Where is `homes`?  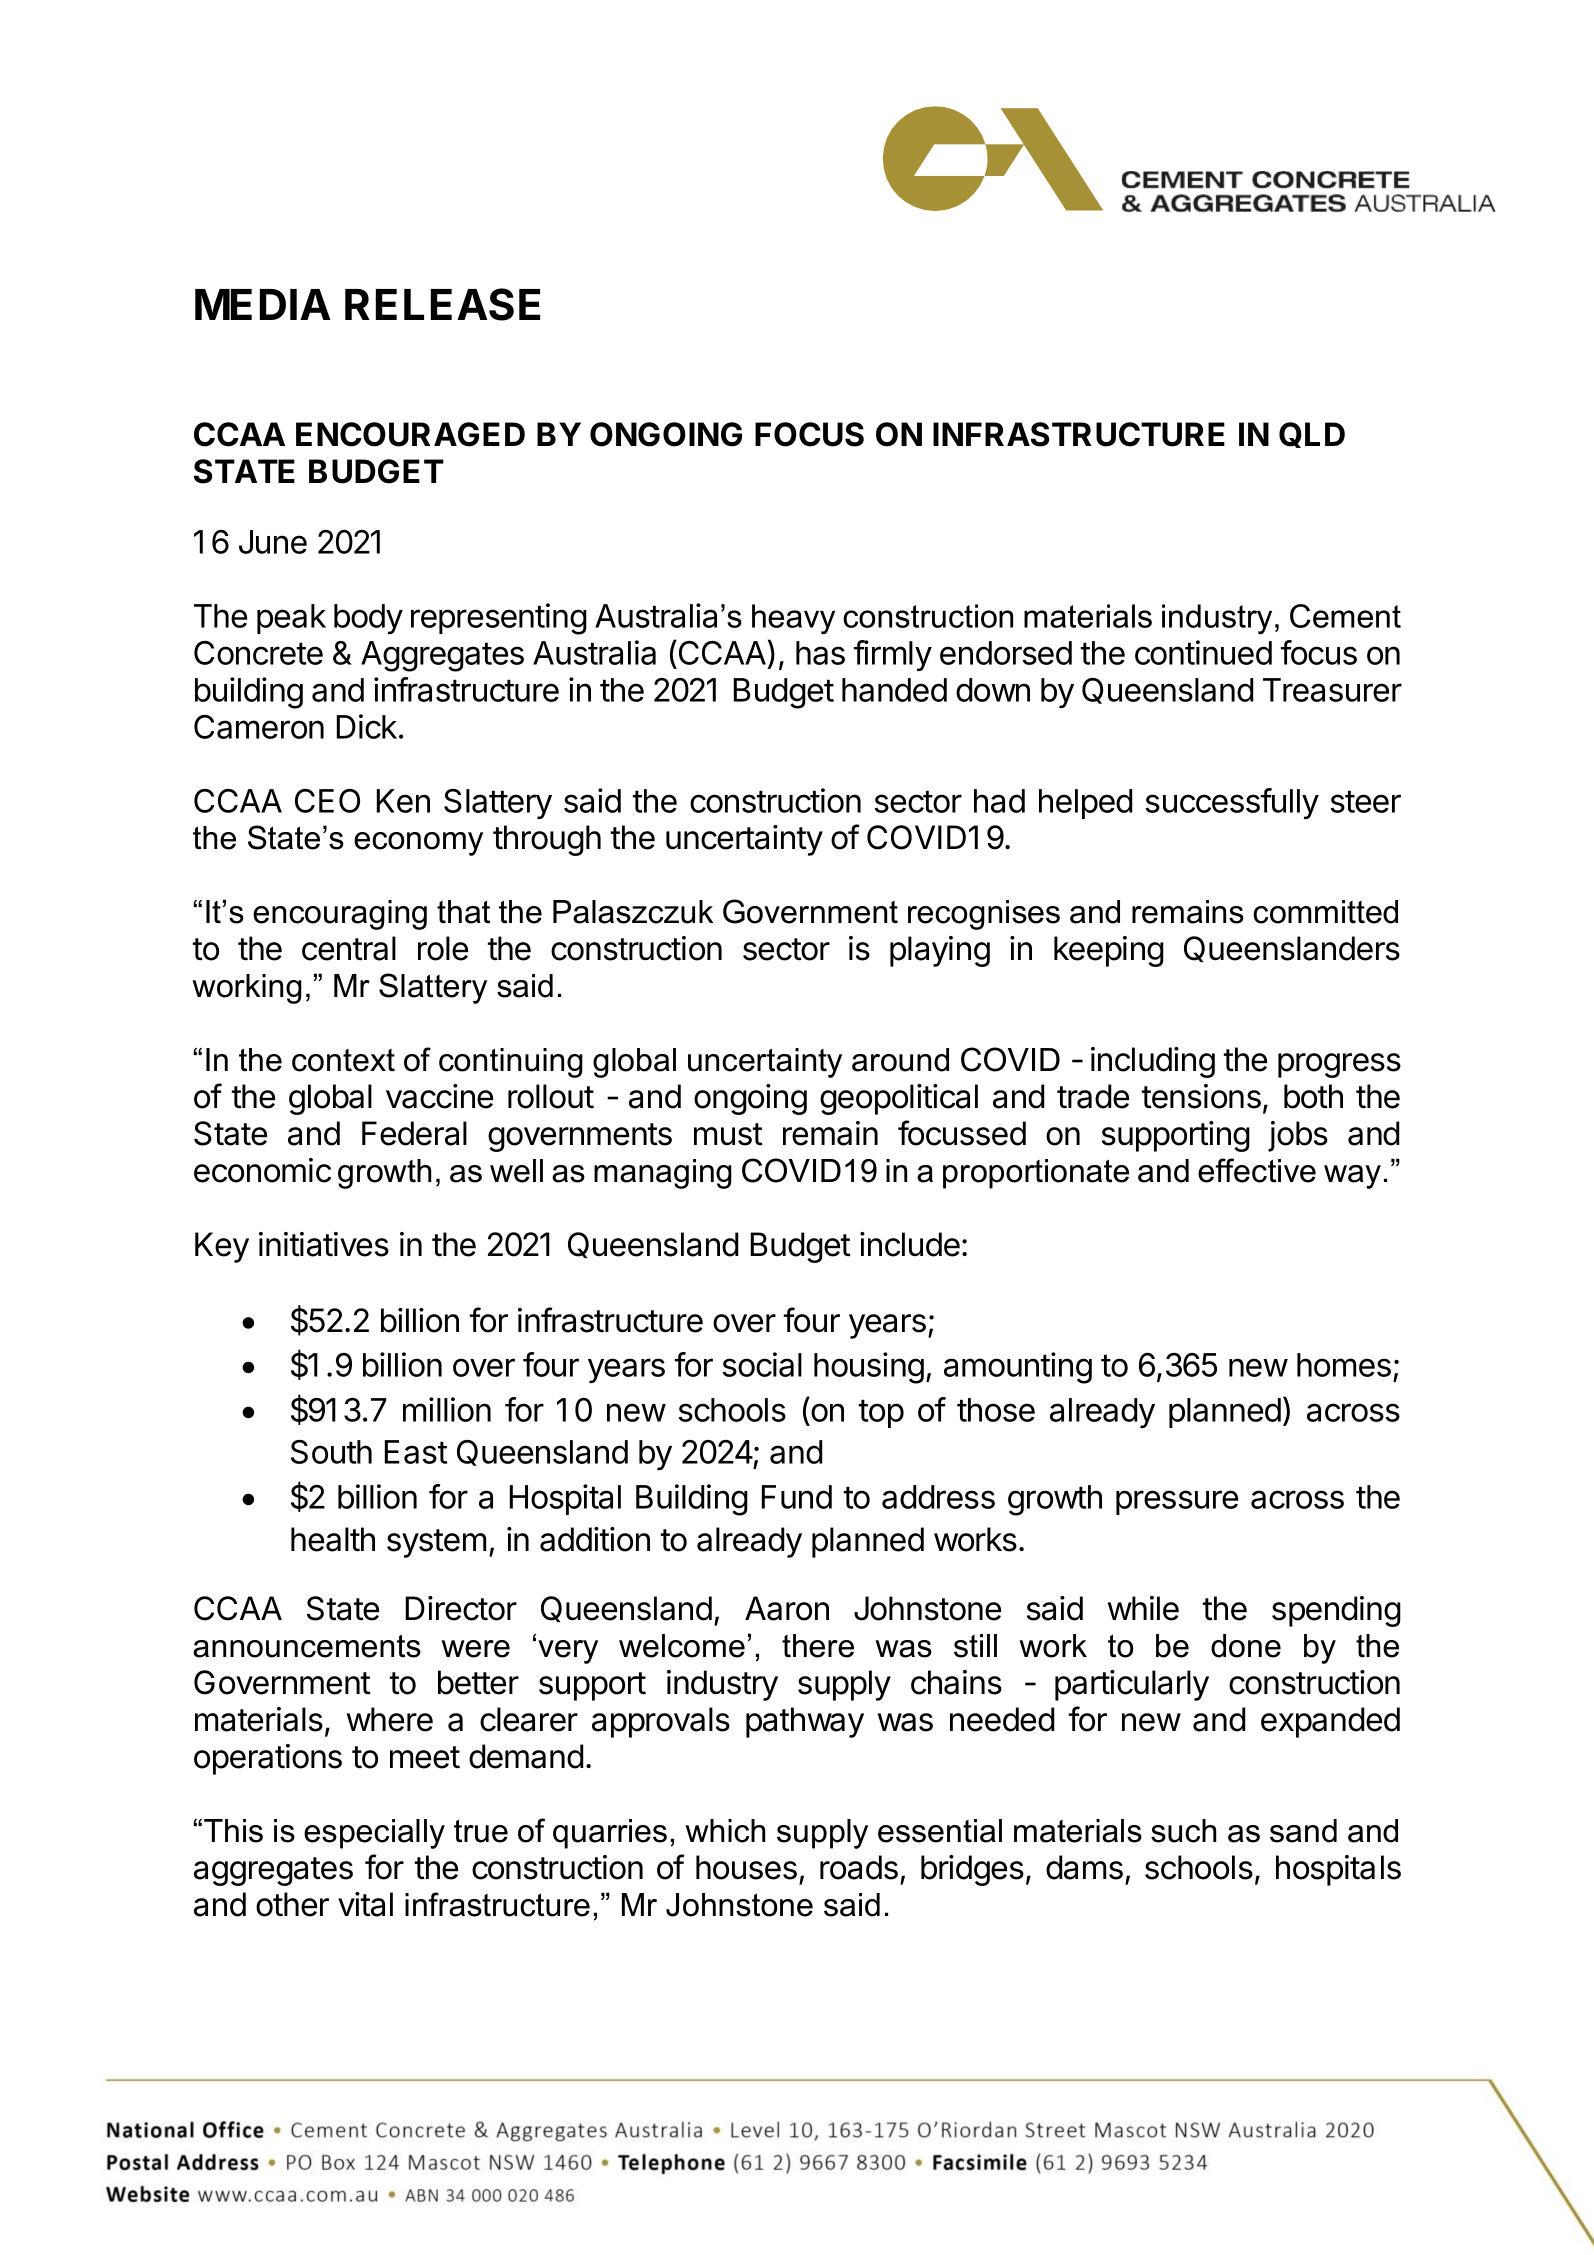
homes is located at coordinates (1344, 1365).
